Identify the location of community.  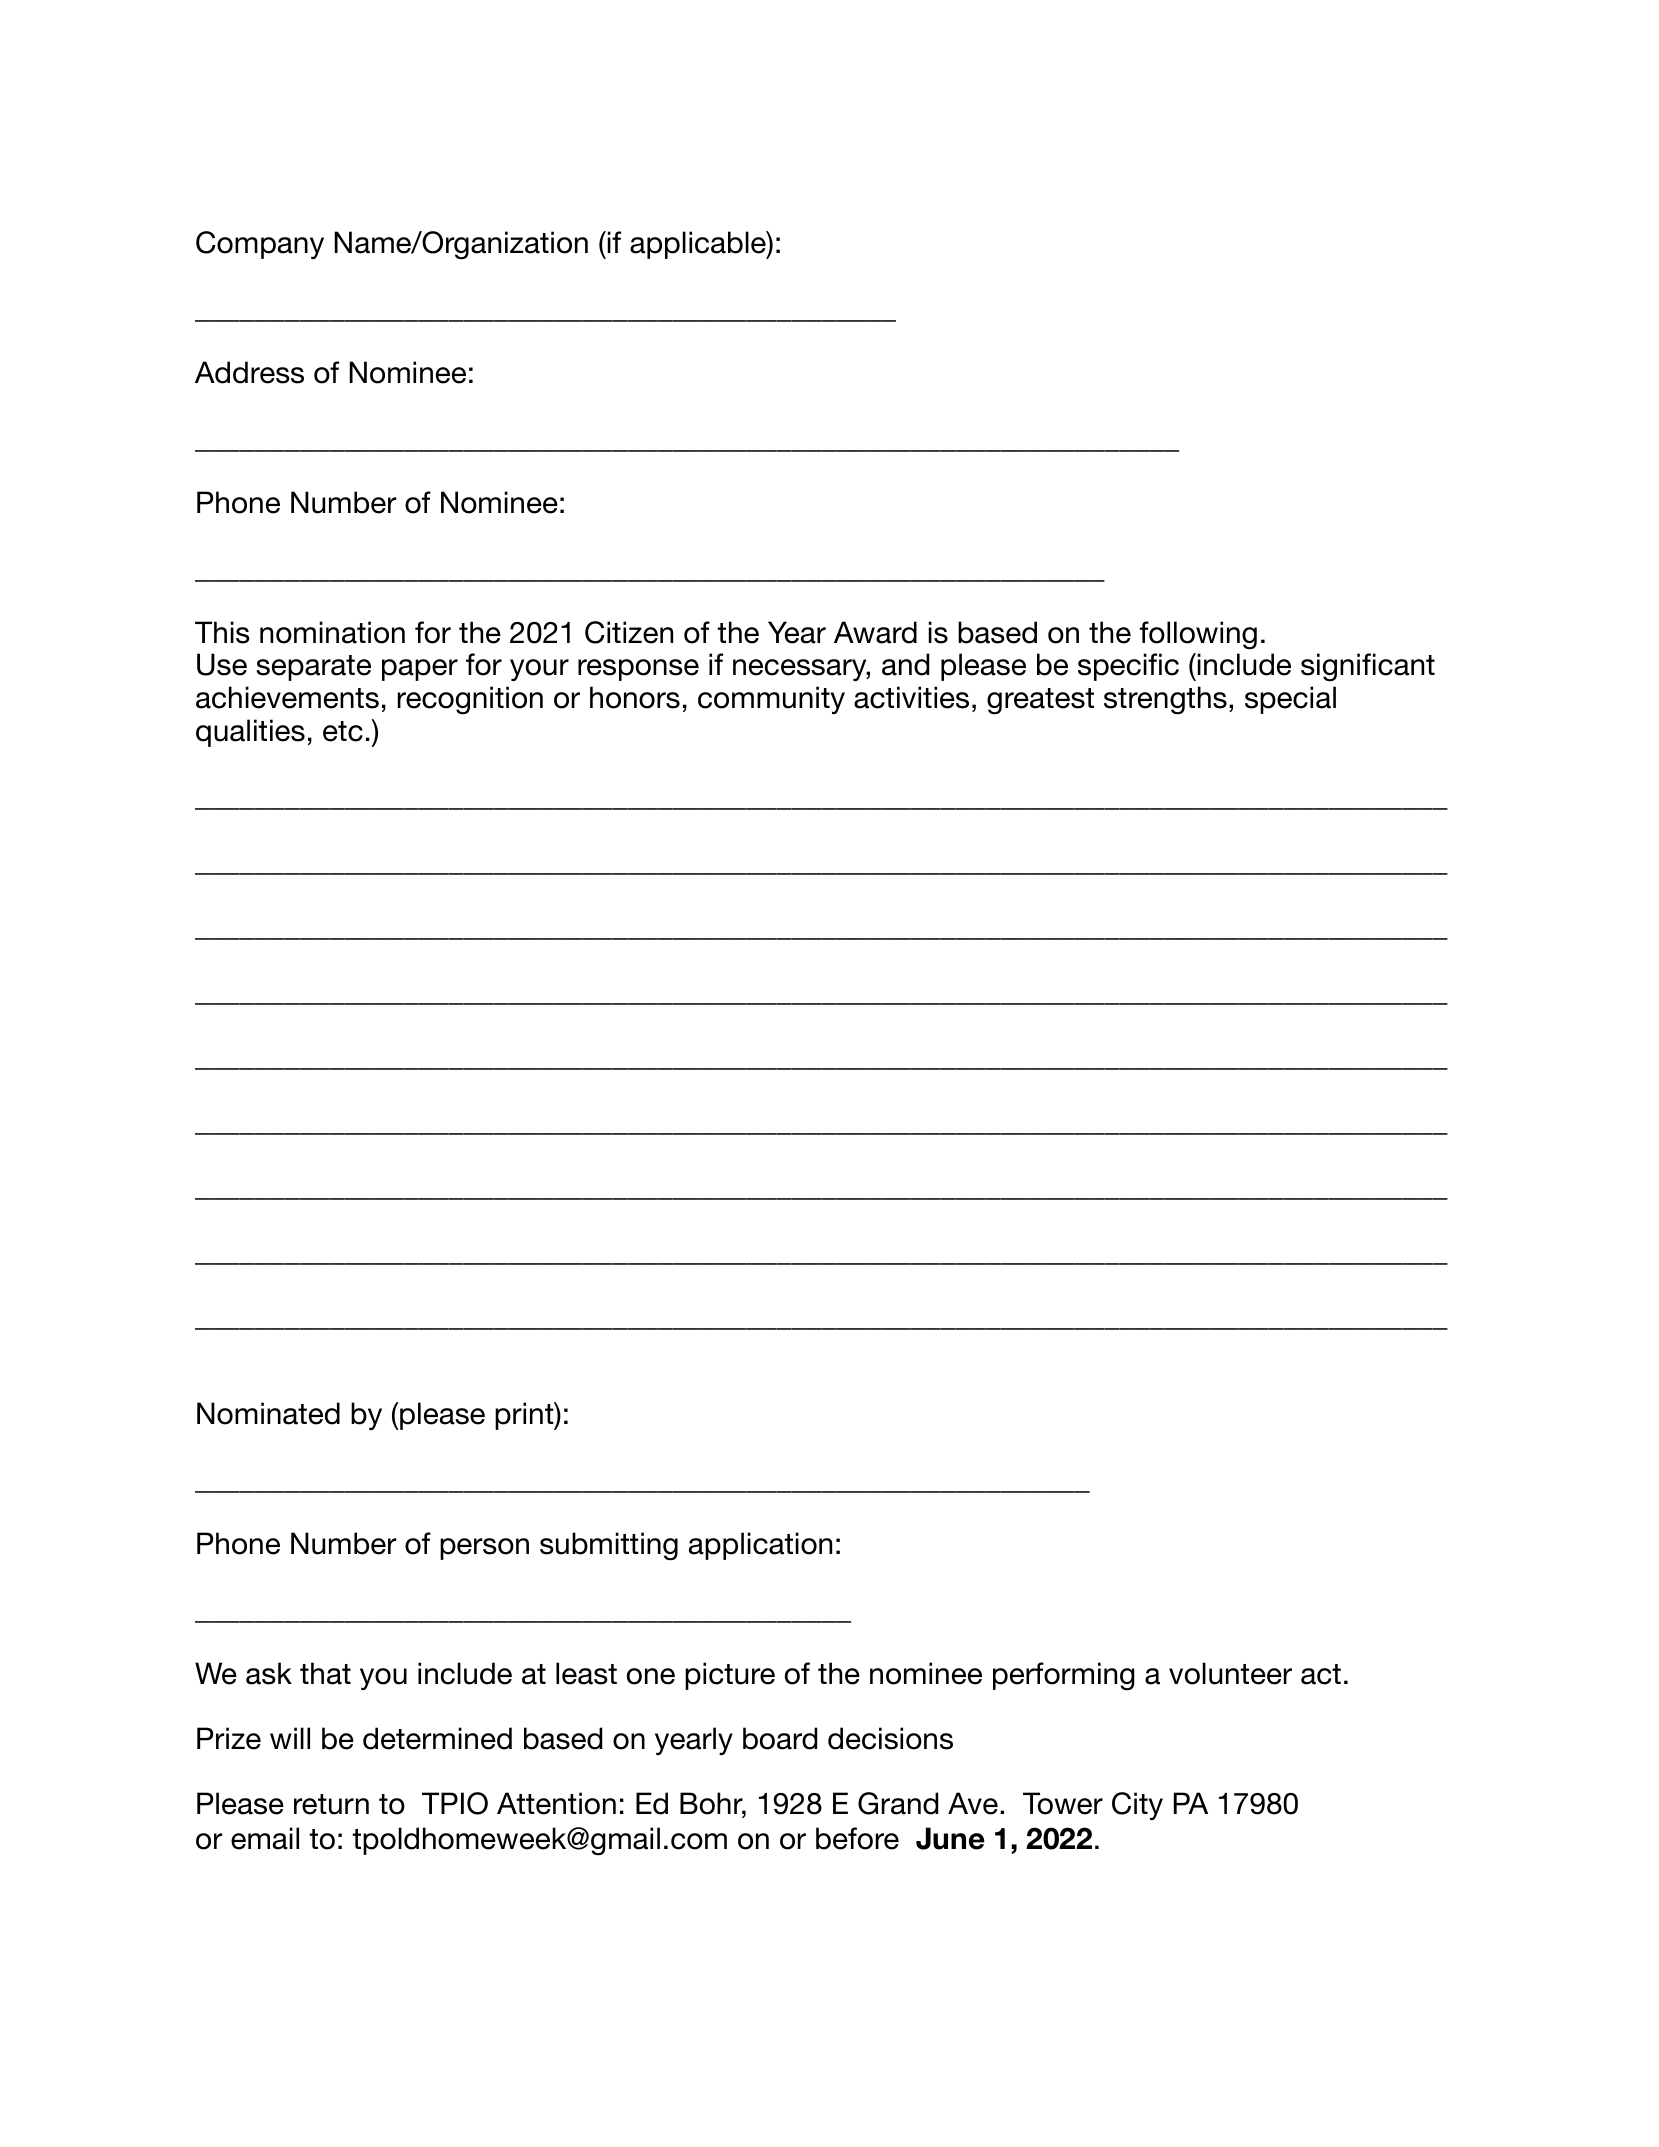
(771, 700).
